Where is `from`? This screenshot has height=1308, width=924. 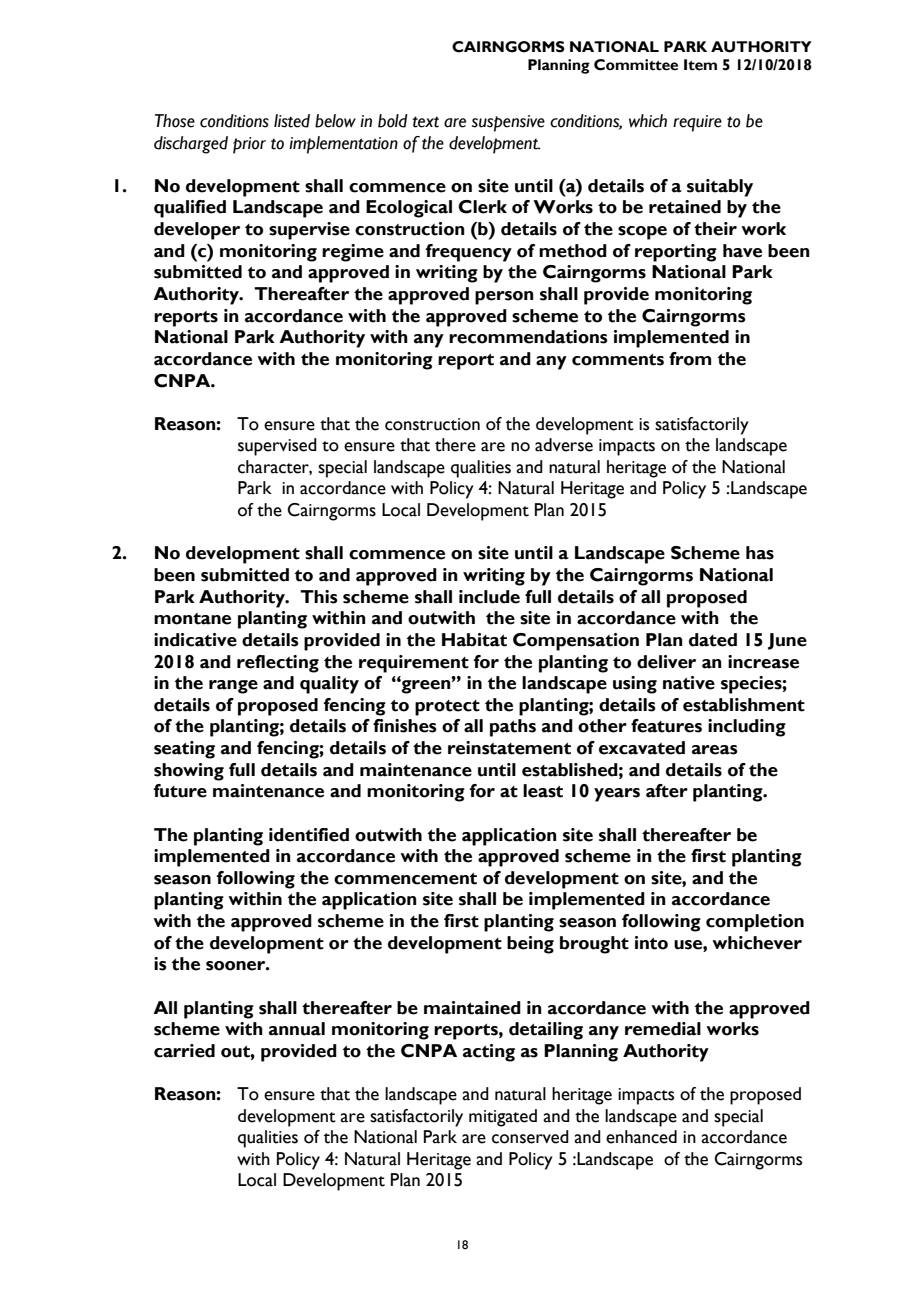
from is located at coordinates (690, 359).
